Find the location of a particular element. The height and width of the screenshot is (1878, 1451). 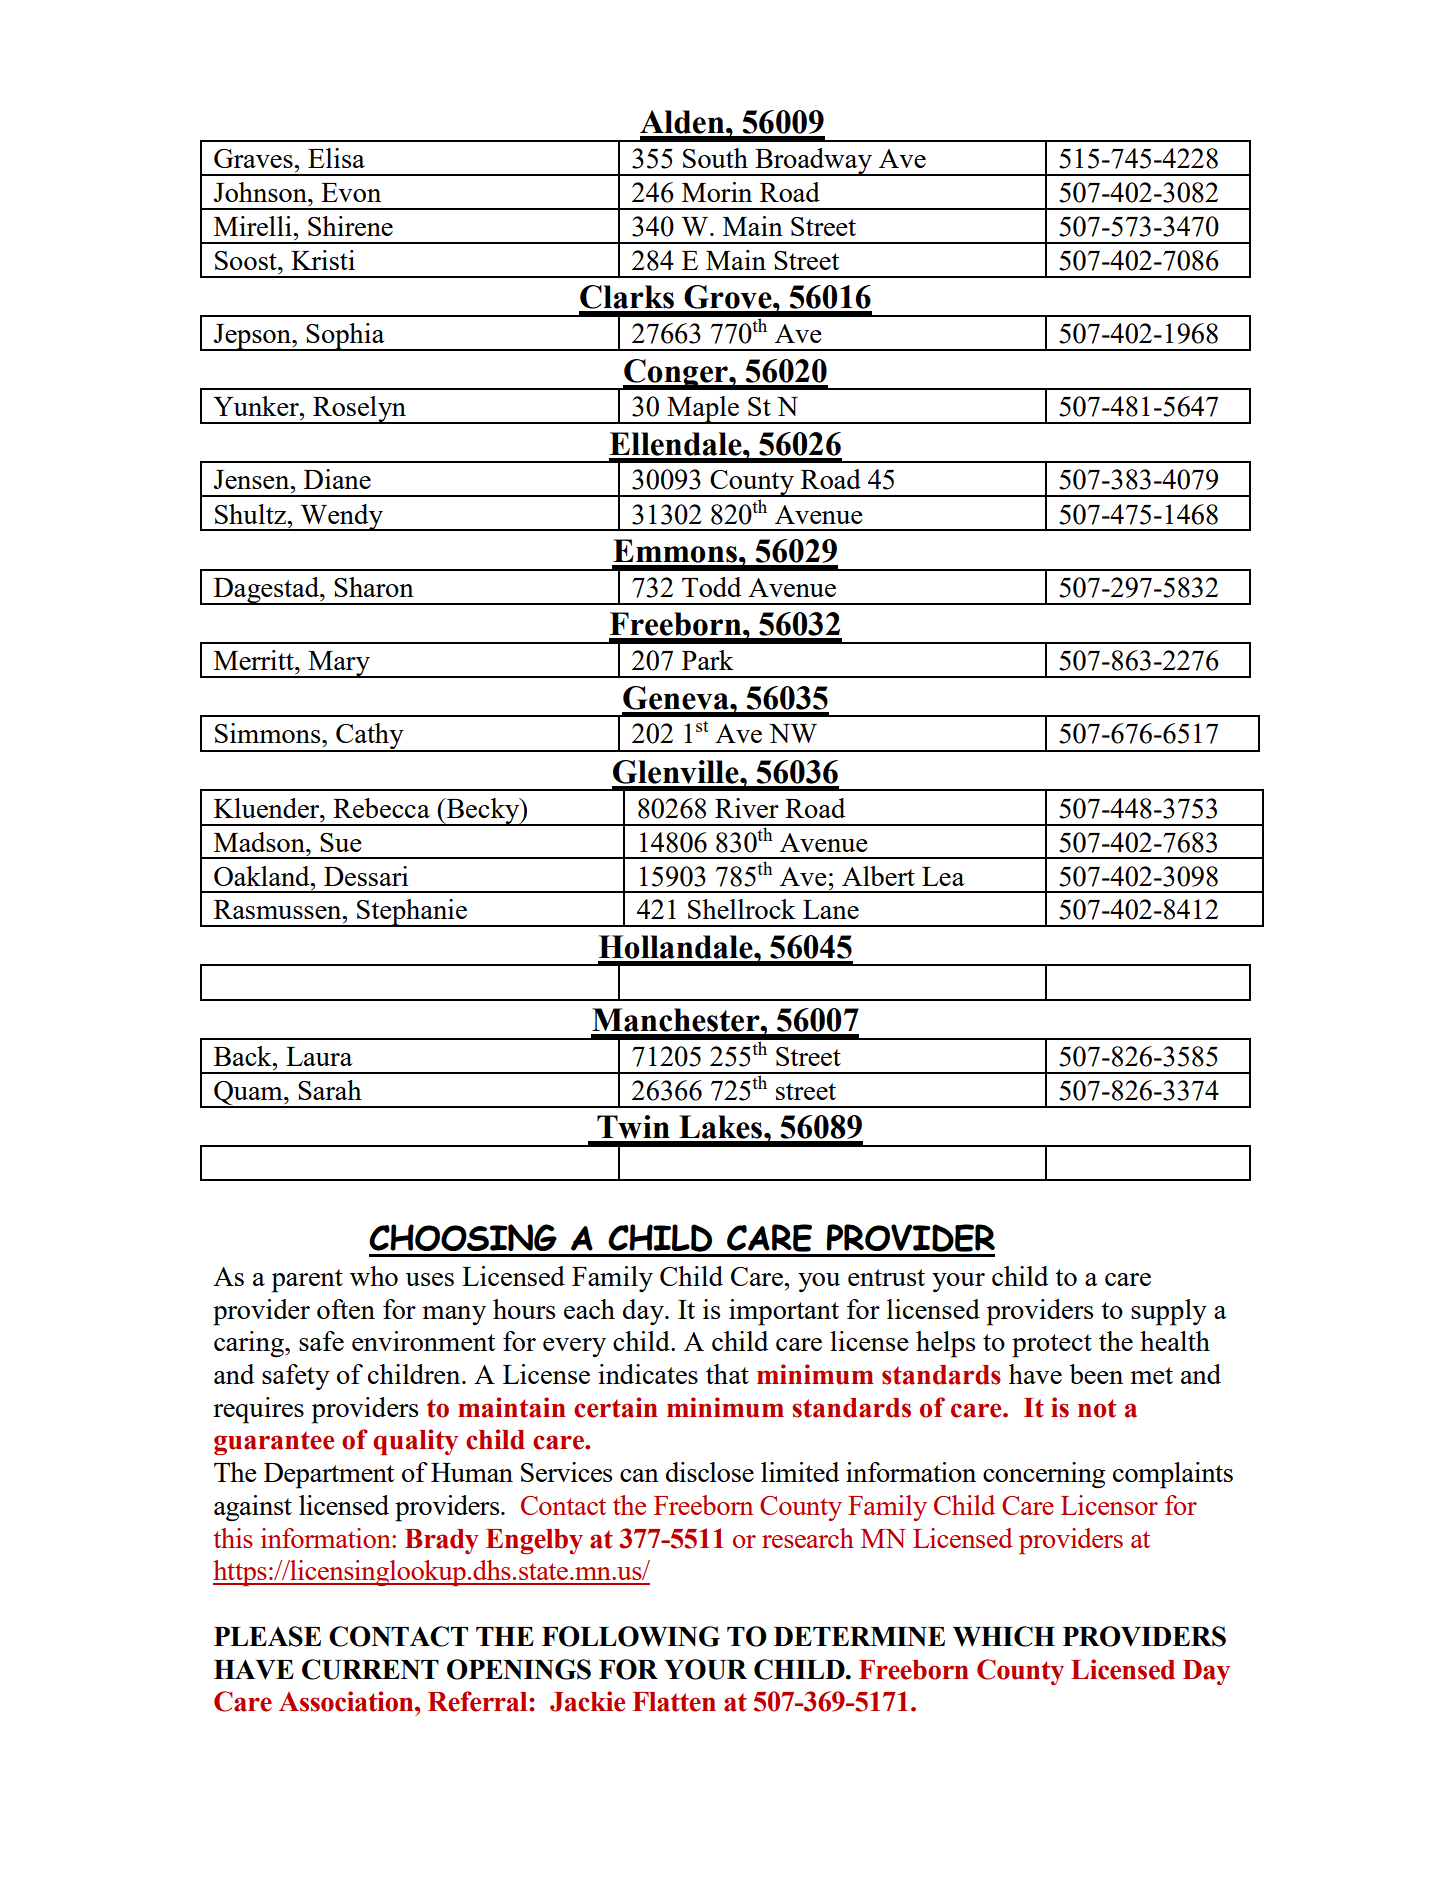

Mary is located at coordinates (339, 664).
